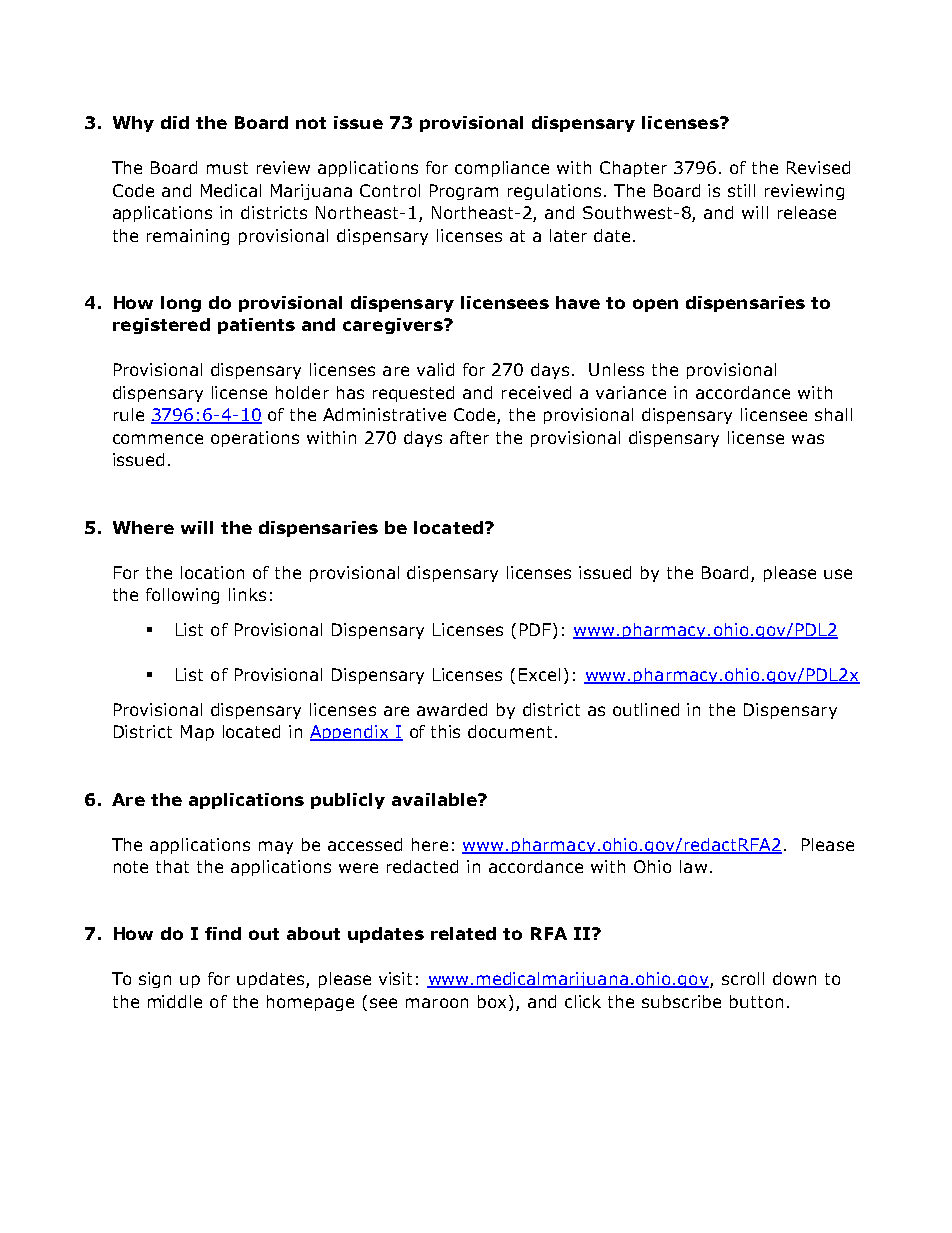 This image has height=1233, width=952. Describe the element at coordinates (741, 190) in the image. I see `still` at that location.
